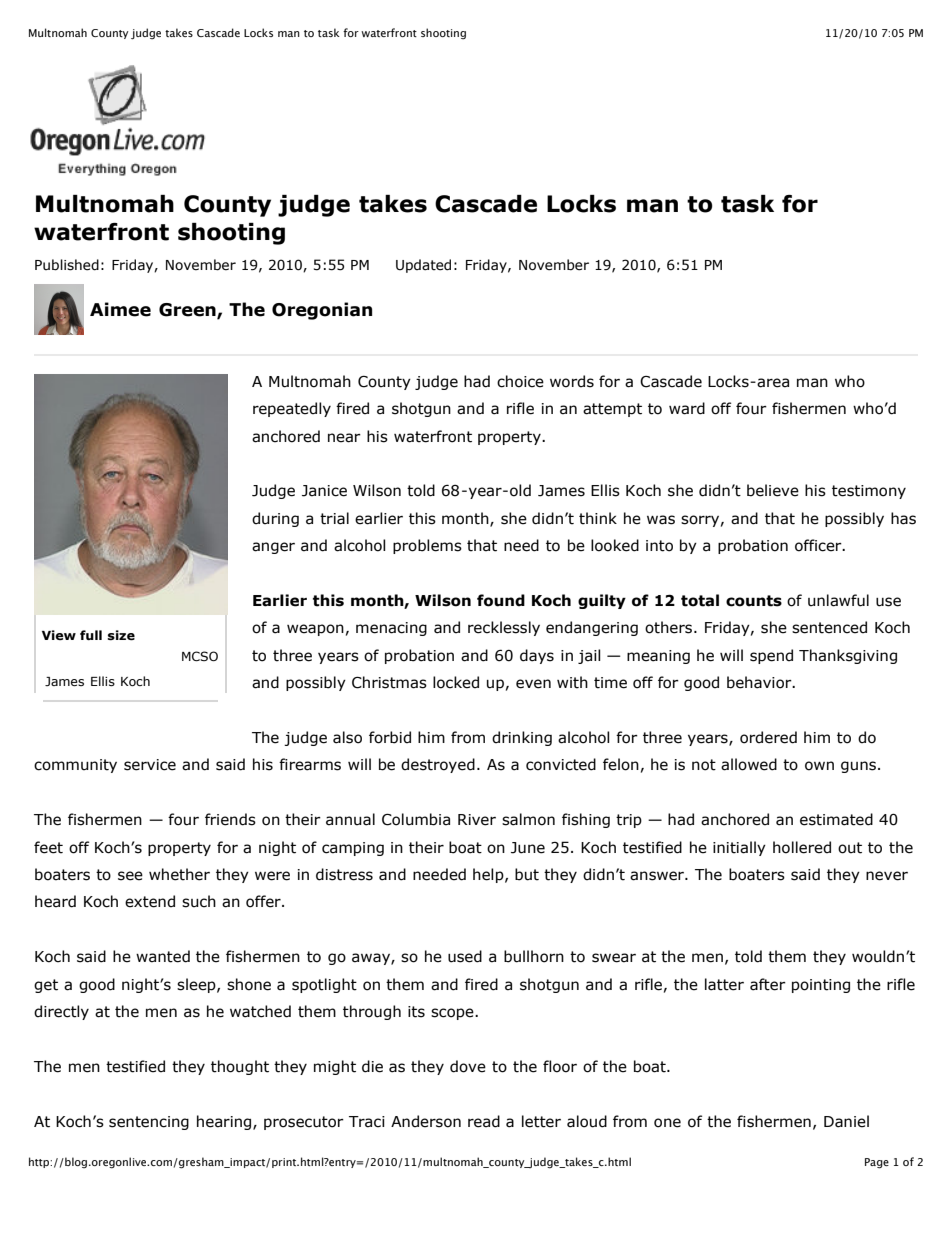 This screenshot has height=1233, width=952. What do you see at coordinates (120, 309) in the screenshot?
I see `Aimee` at bounding box center [120, 309].
